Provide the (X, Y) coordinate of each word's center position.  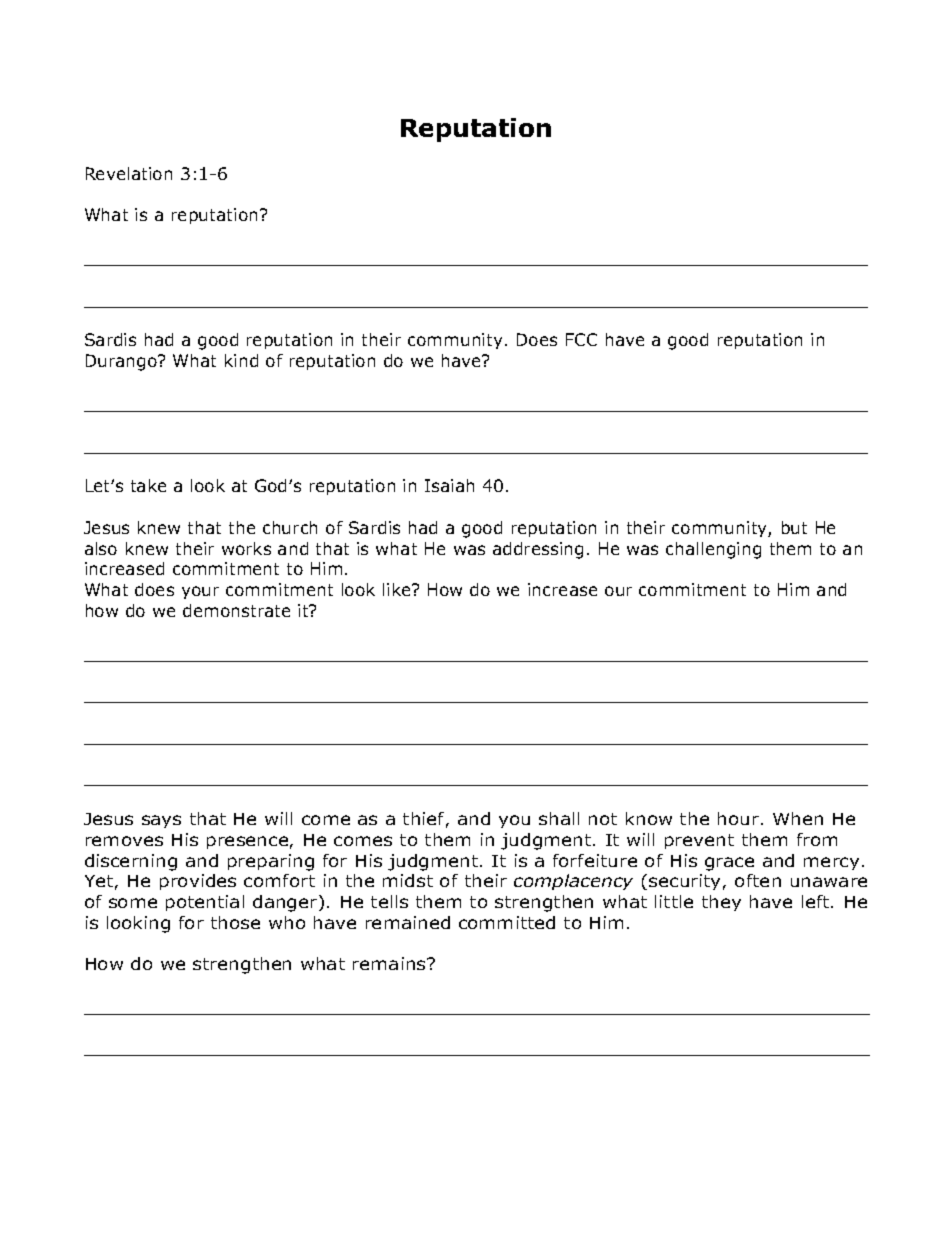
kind (241, 360)
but (794, 527)
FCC (581, 339)
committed (507, 922)
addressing (538, 550)
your (200, 592)
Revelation (129, 173)
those (235, 922)
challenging (713, 550)
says (161, 821)
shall (559, 818)
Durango (122, 362)
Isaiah (449, 485)
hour (740, 818)
